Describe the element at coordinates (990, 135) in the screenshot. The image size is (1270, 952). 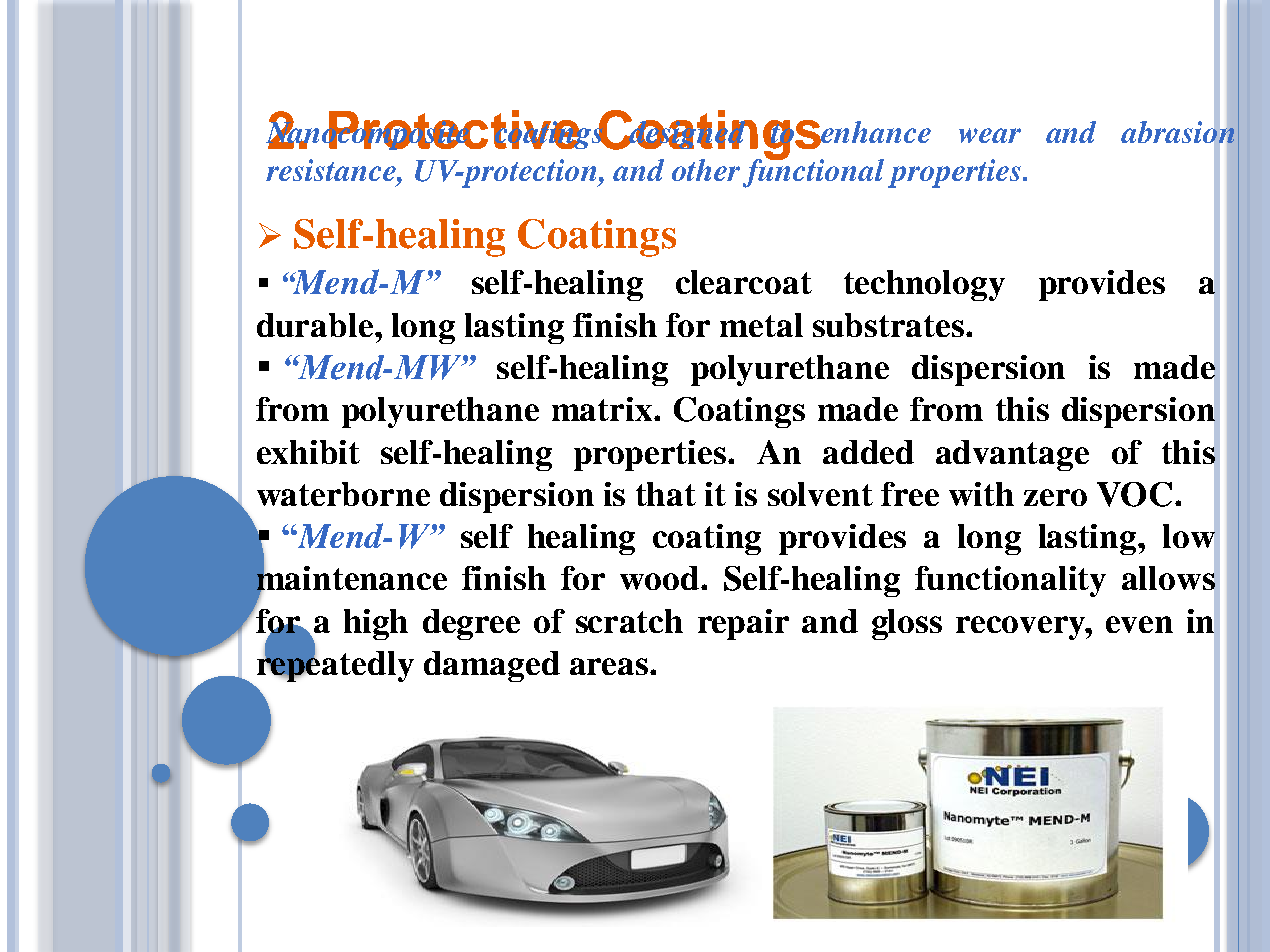
I see `wear` at that location.
